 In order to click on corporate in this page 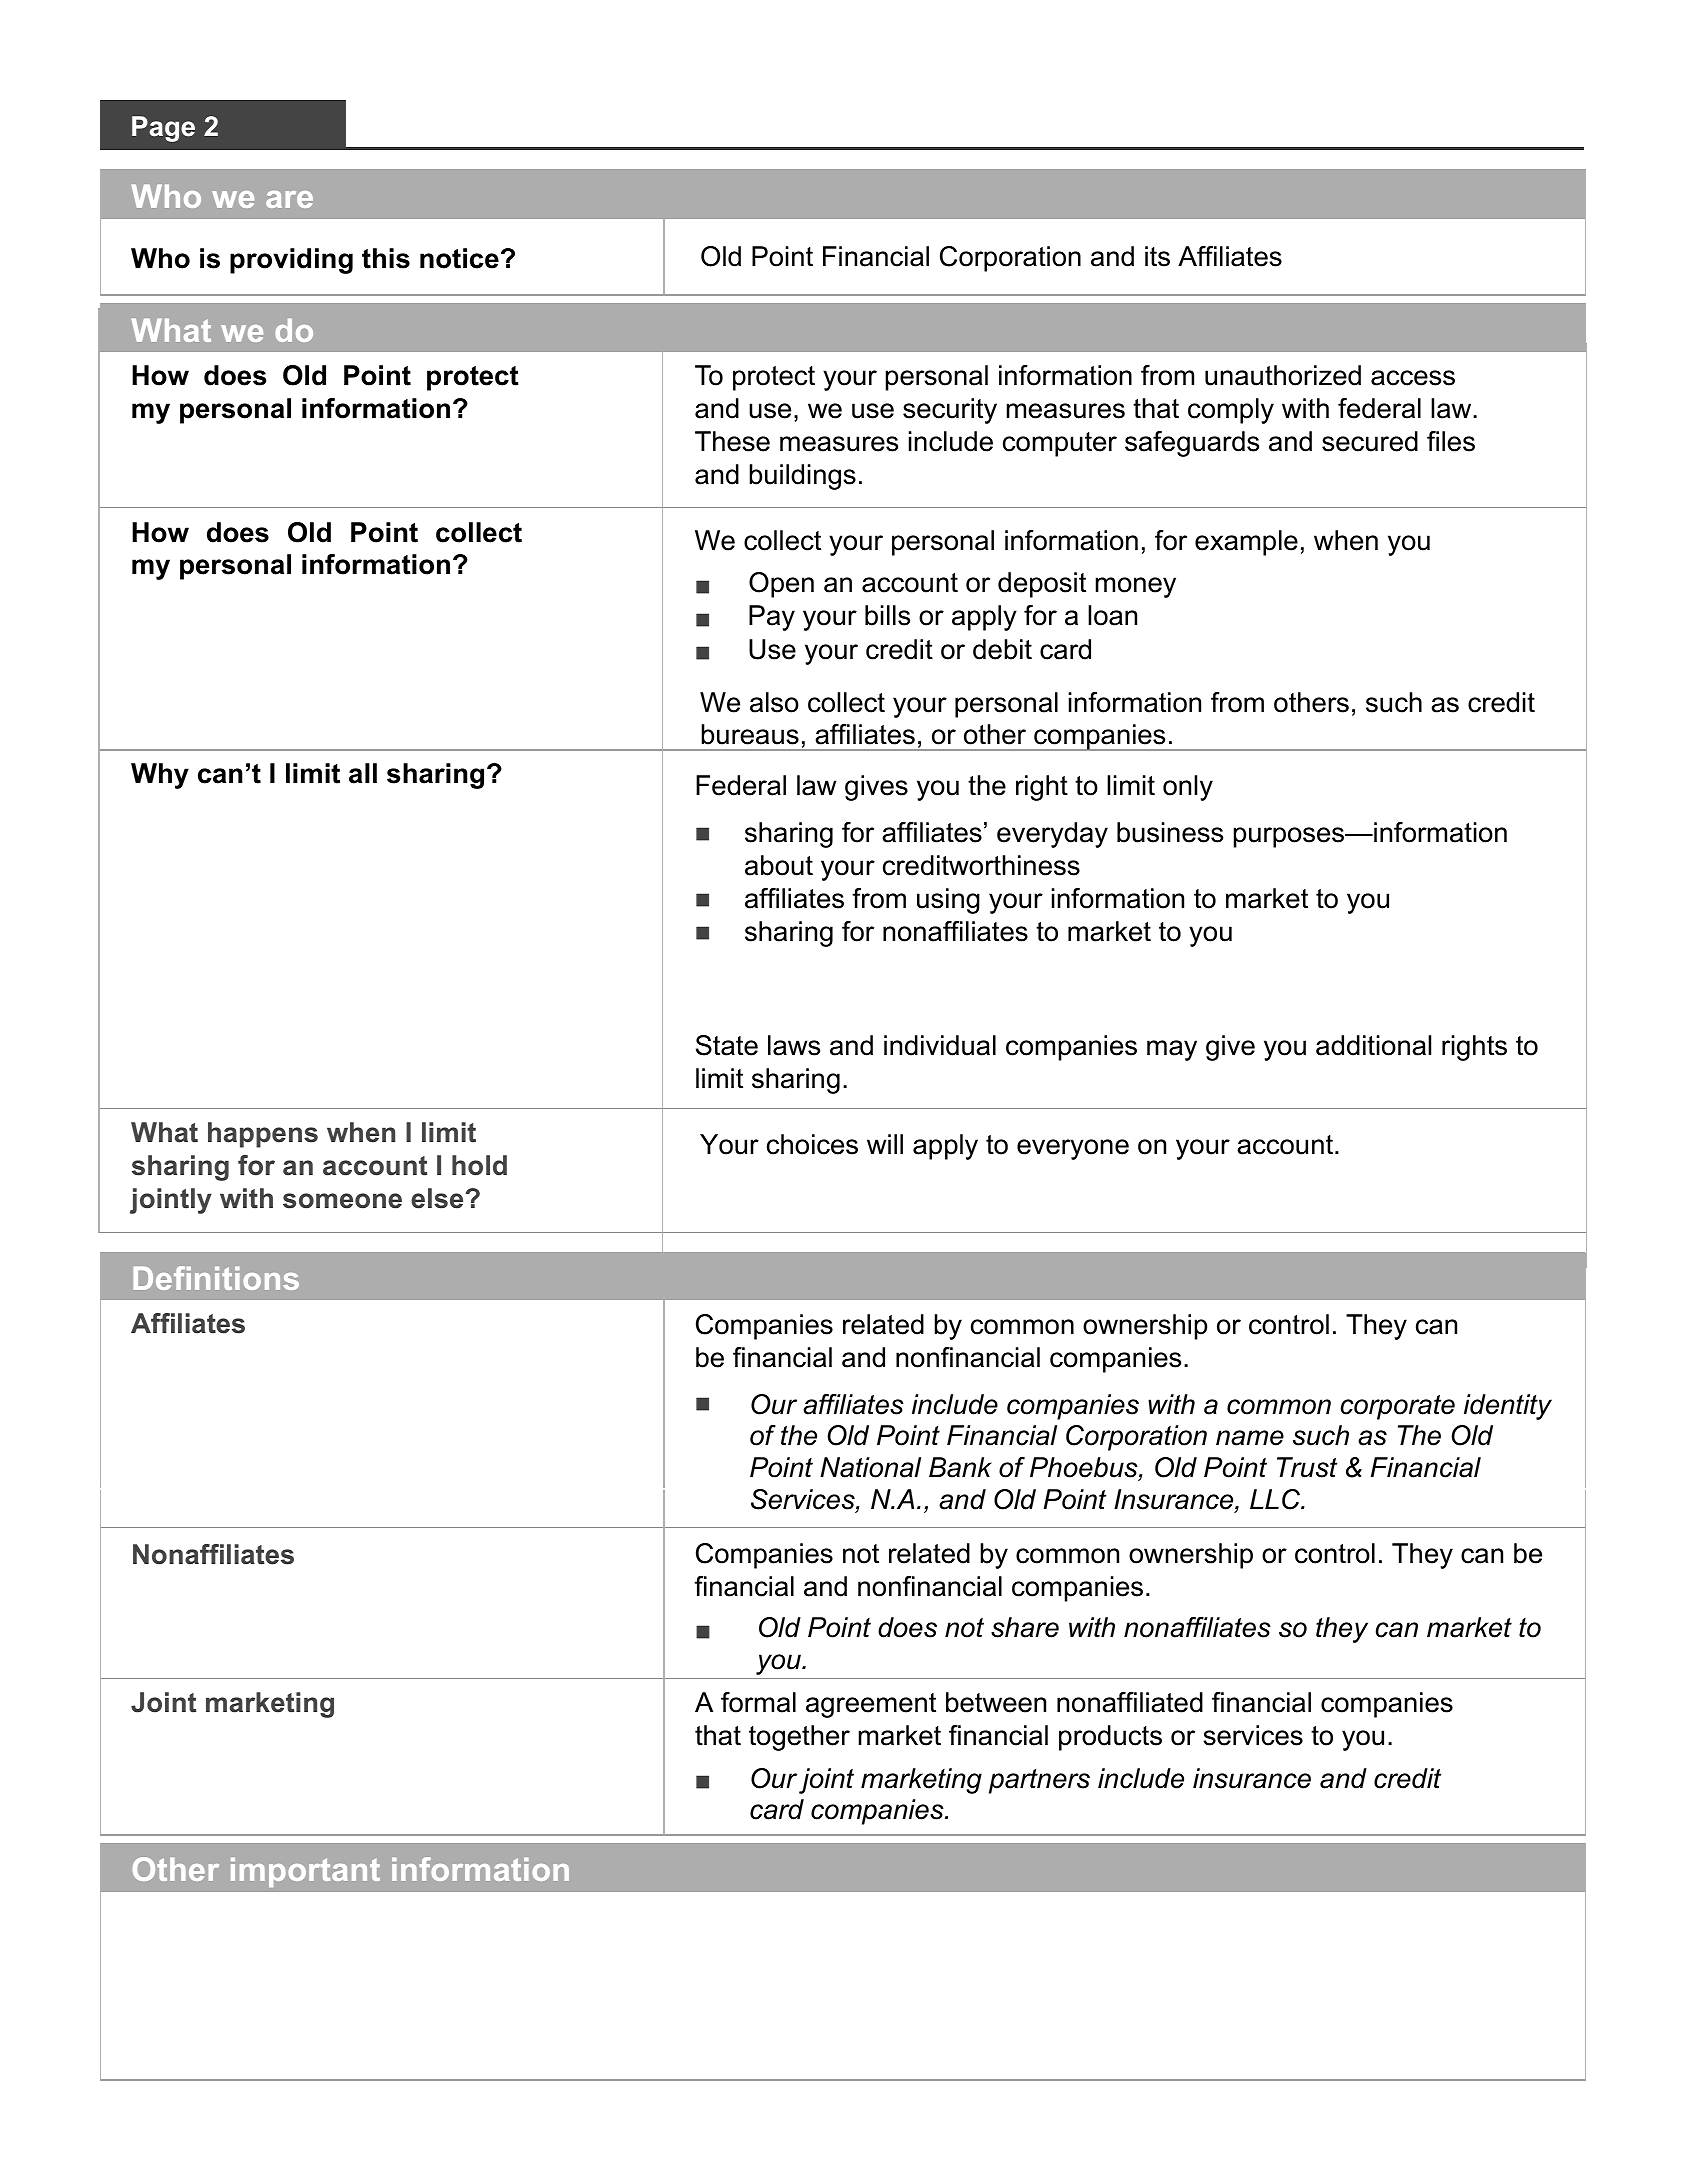, I will do `click(1398, 1407)`.
